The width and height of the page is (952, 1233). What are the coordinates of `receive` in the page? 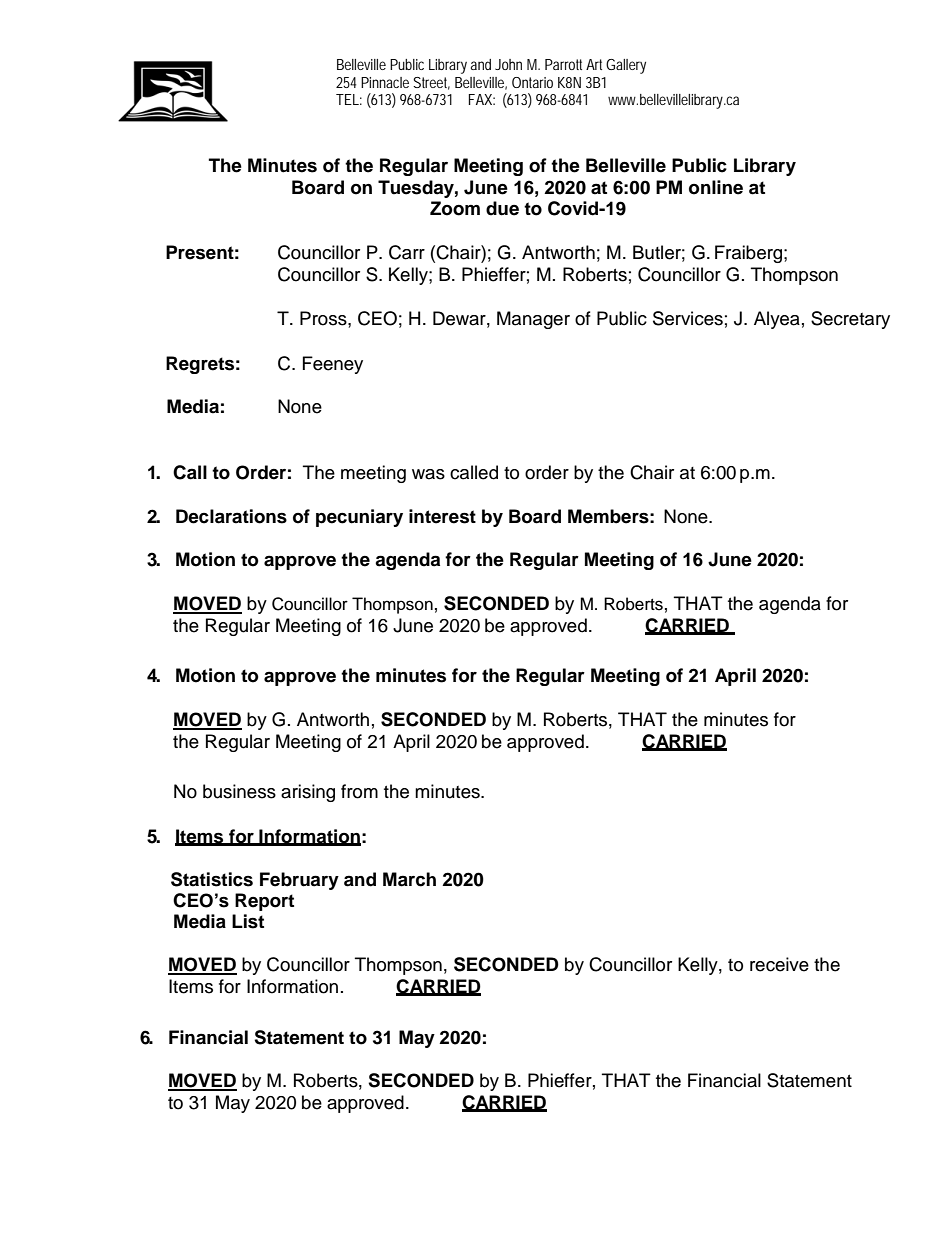 It's located at (779, 964).
